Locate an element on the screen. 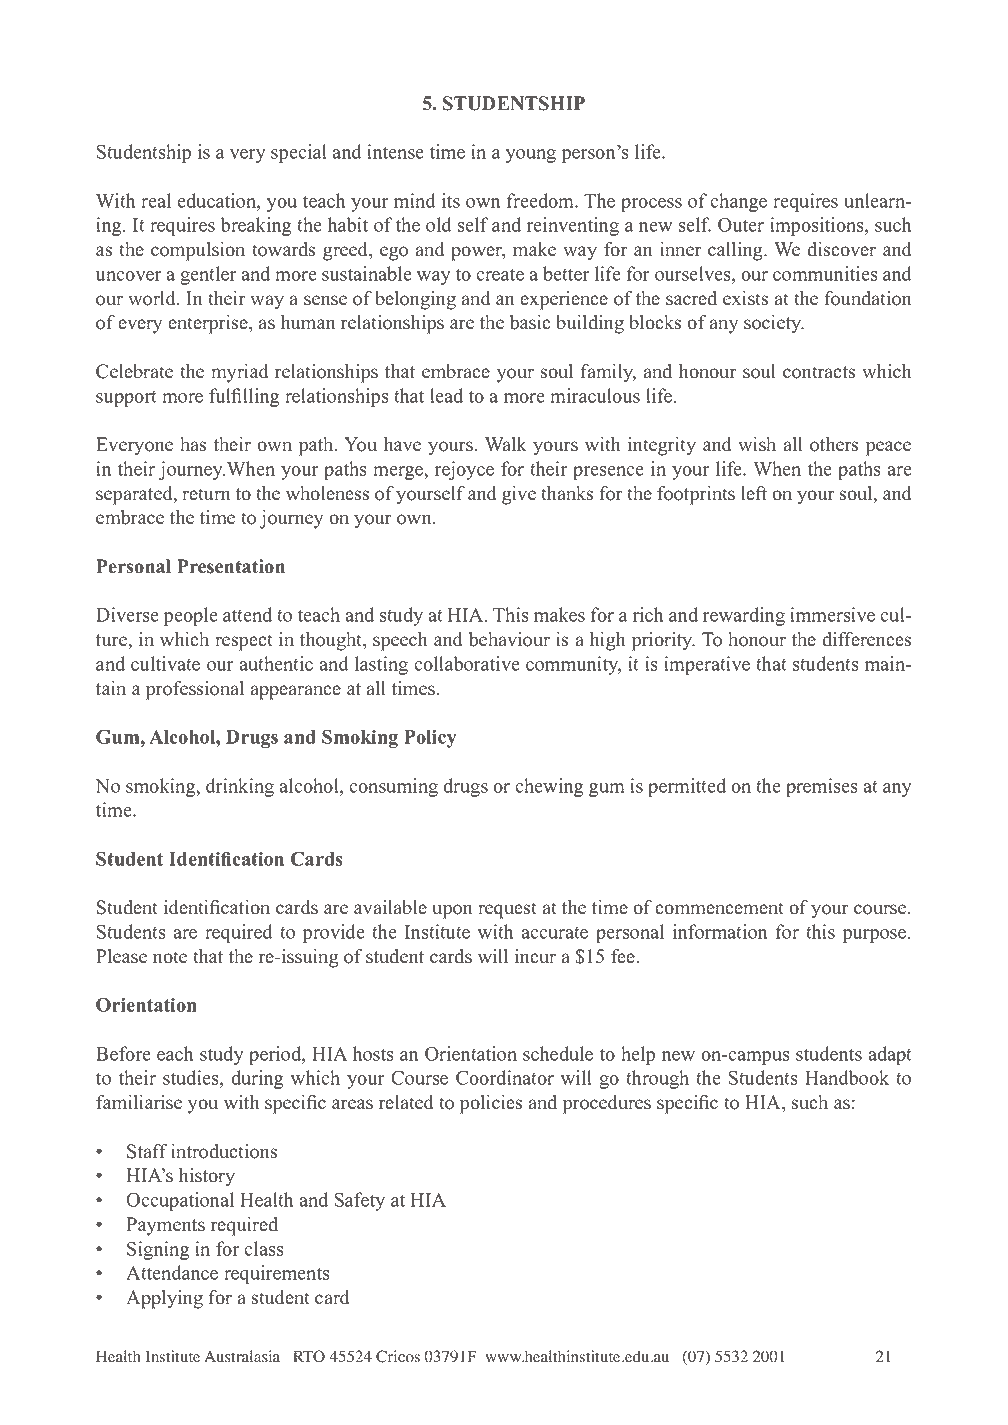 Image resolution: width=1008 pixels, height=1425 pixels. studies is located at coordinates (192, 1079).
